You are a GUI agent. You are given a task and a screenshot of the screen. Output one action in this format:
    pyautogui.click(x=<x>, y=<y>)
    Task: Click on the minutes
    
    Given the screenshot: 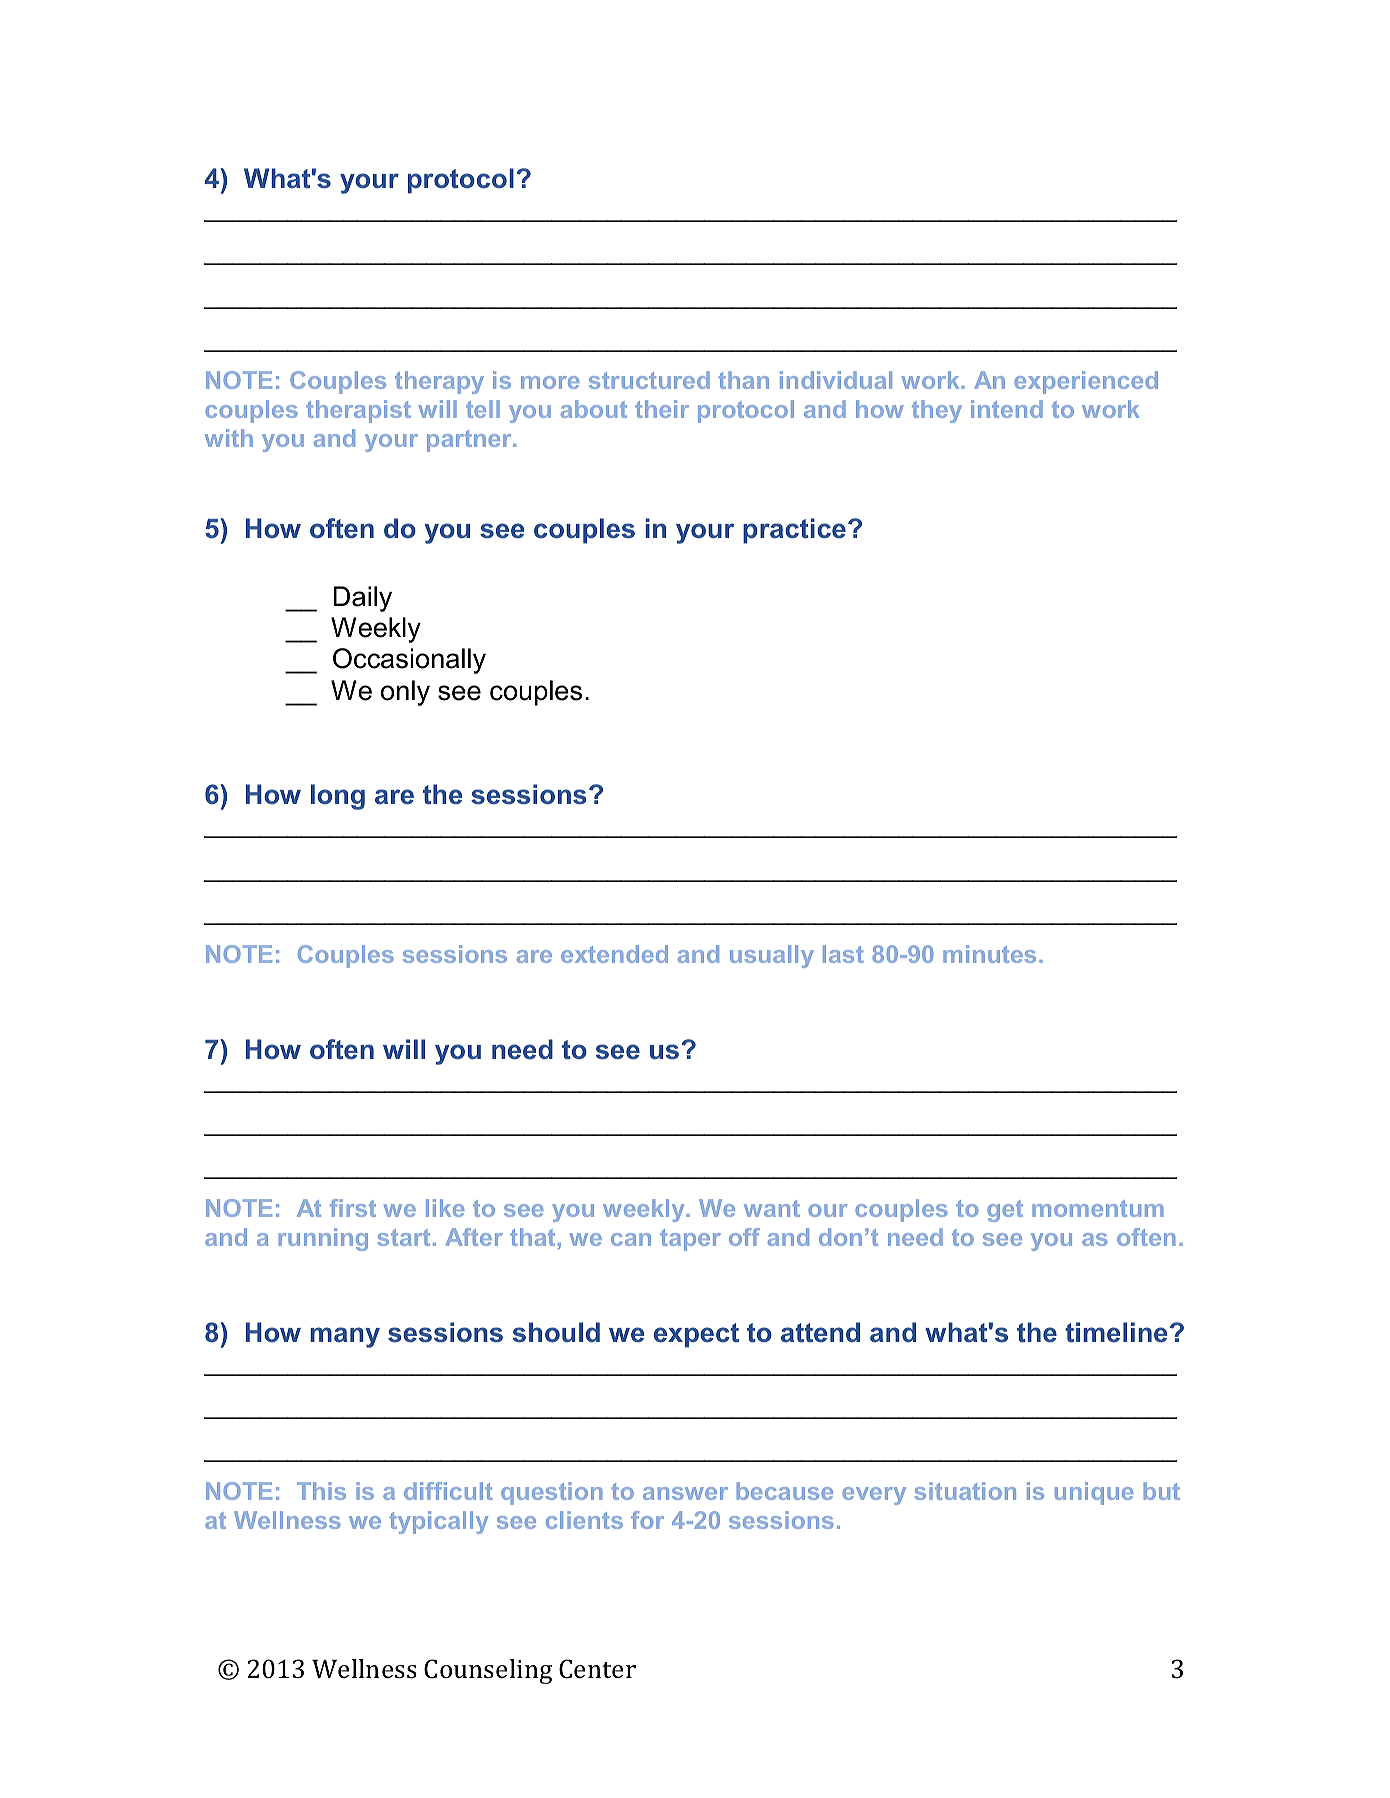 What is the action you would take?
    pyautogui.click(x=989, y=954)
